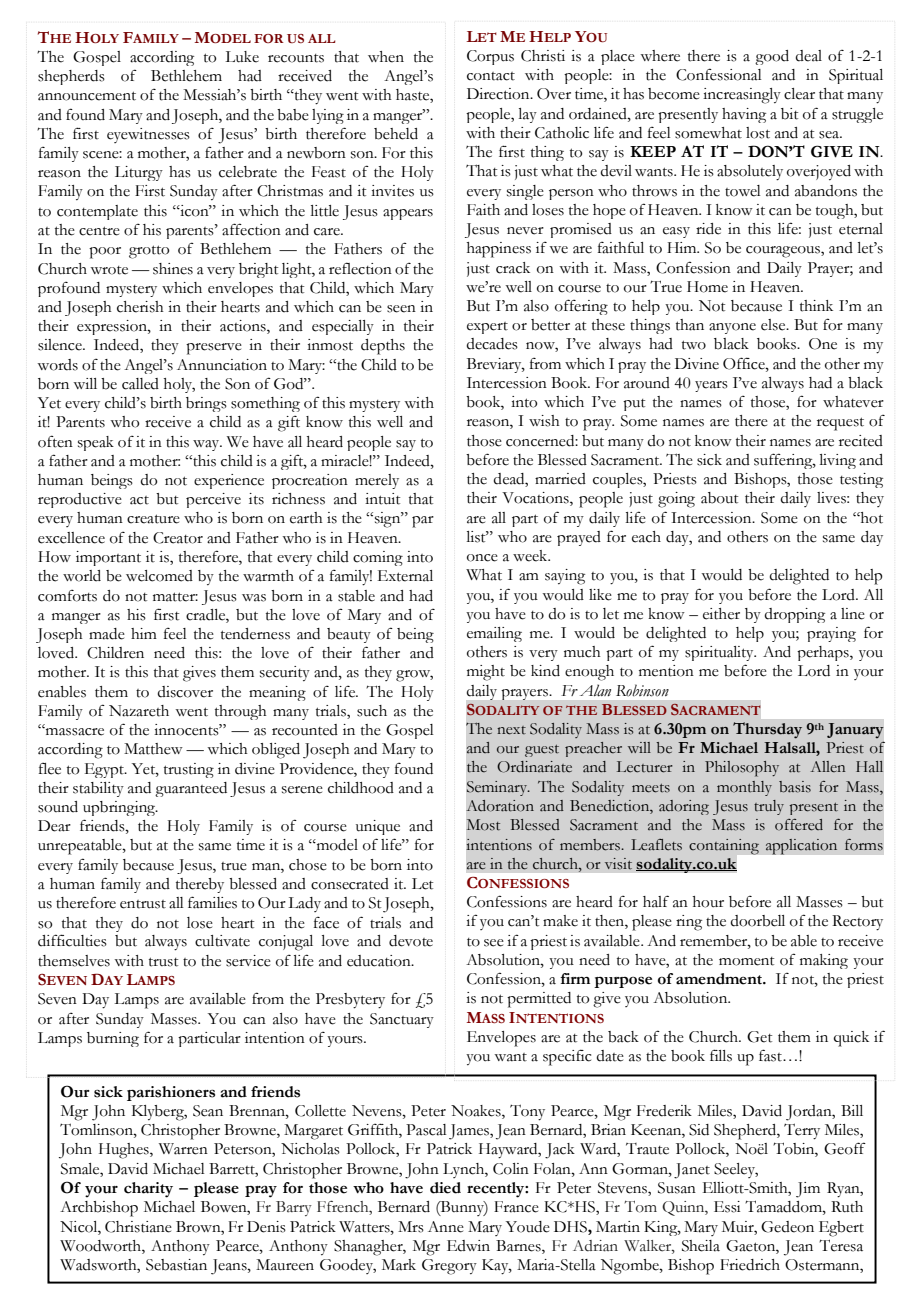  Describe the element at coordinates (824, 653) in the screenshot. I see `perhaps` at that location.
